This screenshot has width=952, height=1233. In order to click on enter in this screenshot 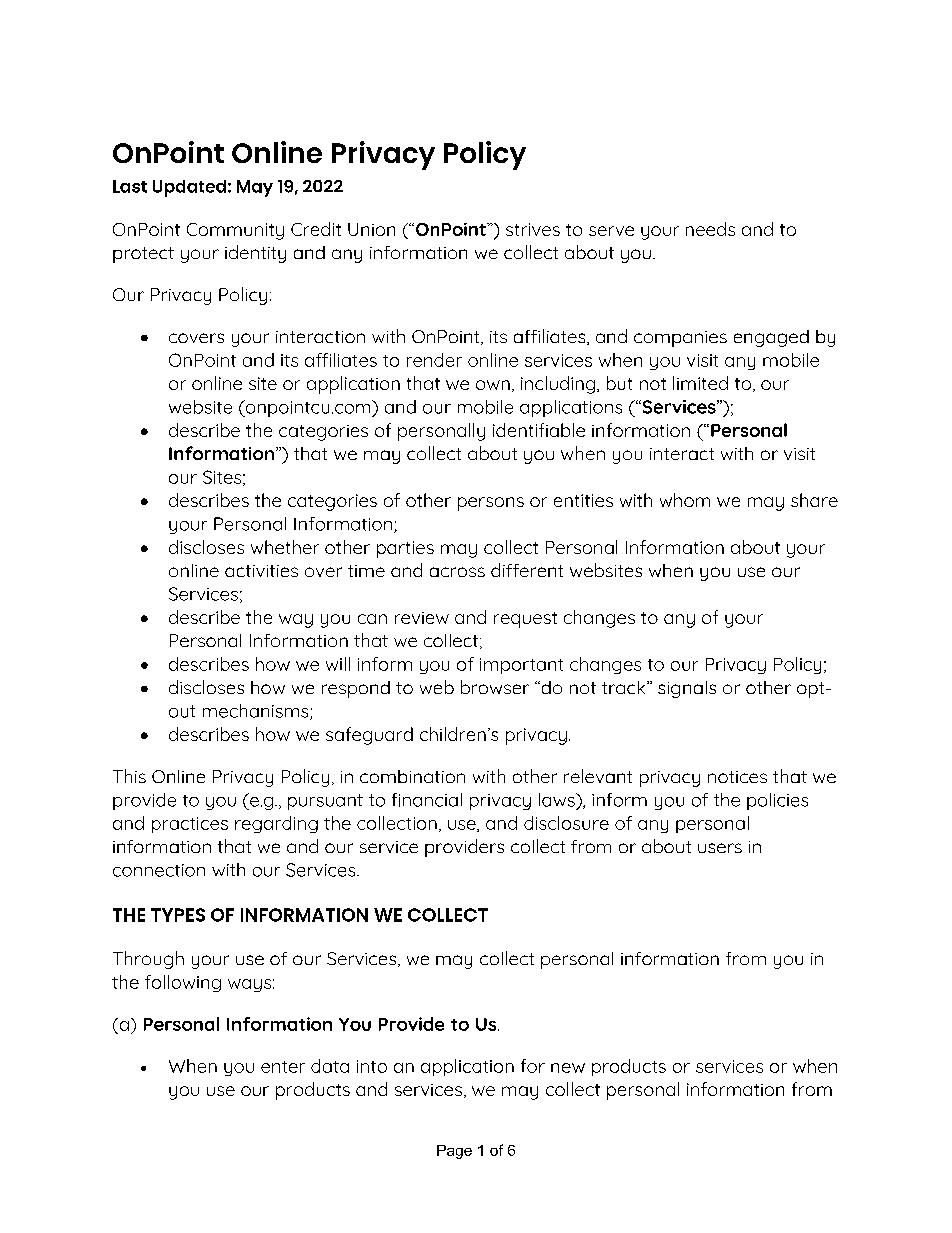, I will do `click(283, 1067)`.
